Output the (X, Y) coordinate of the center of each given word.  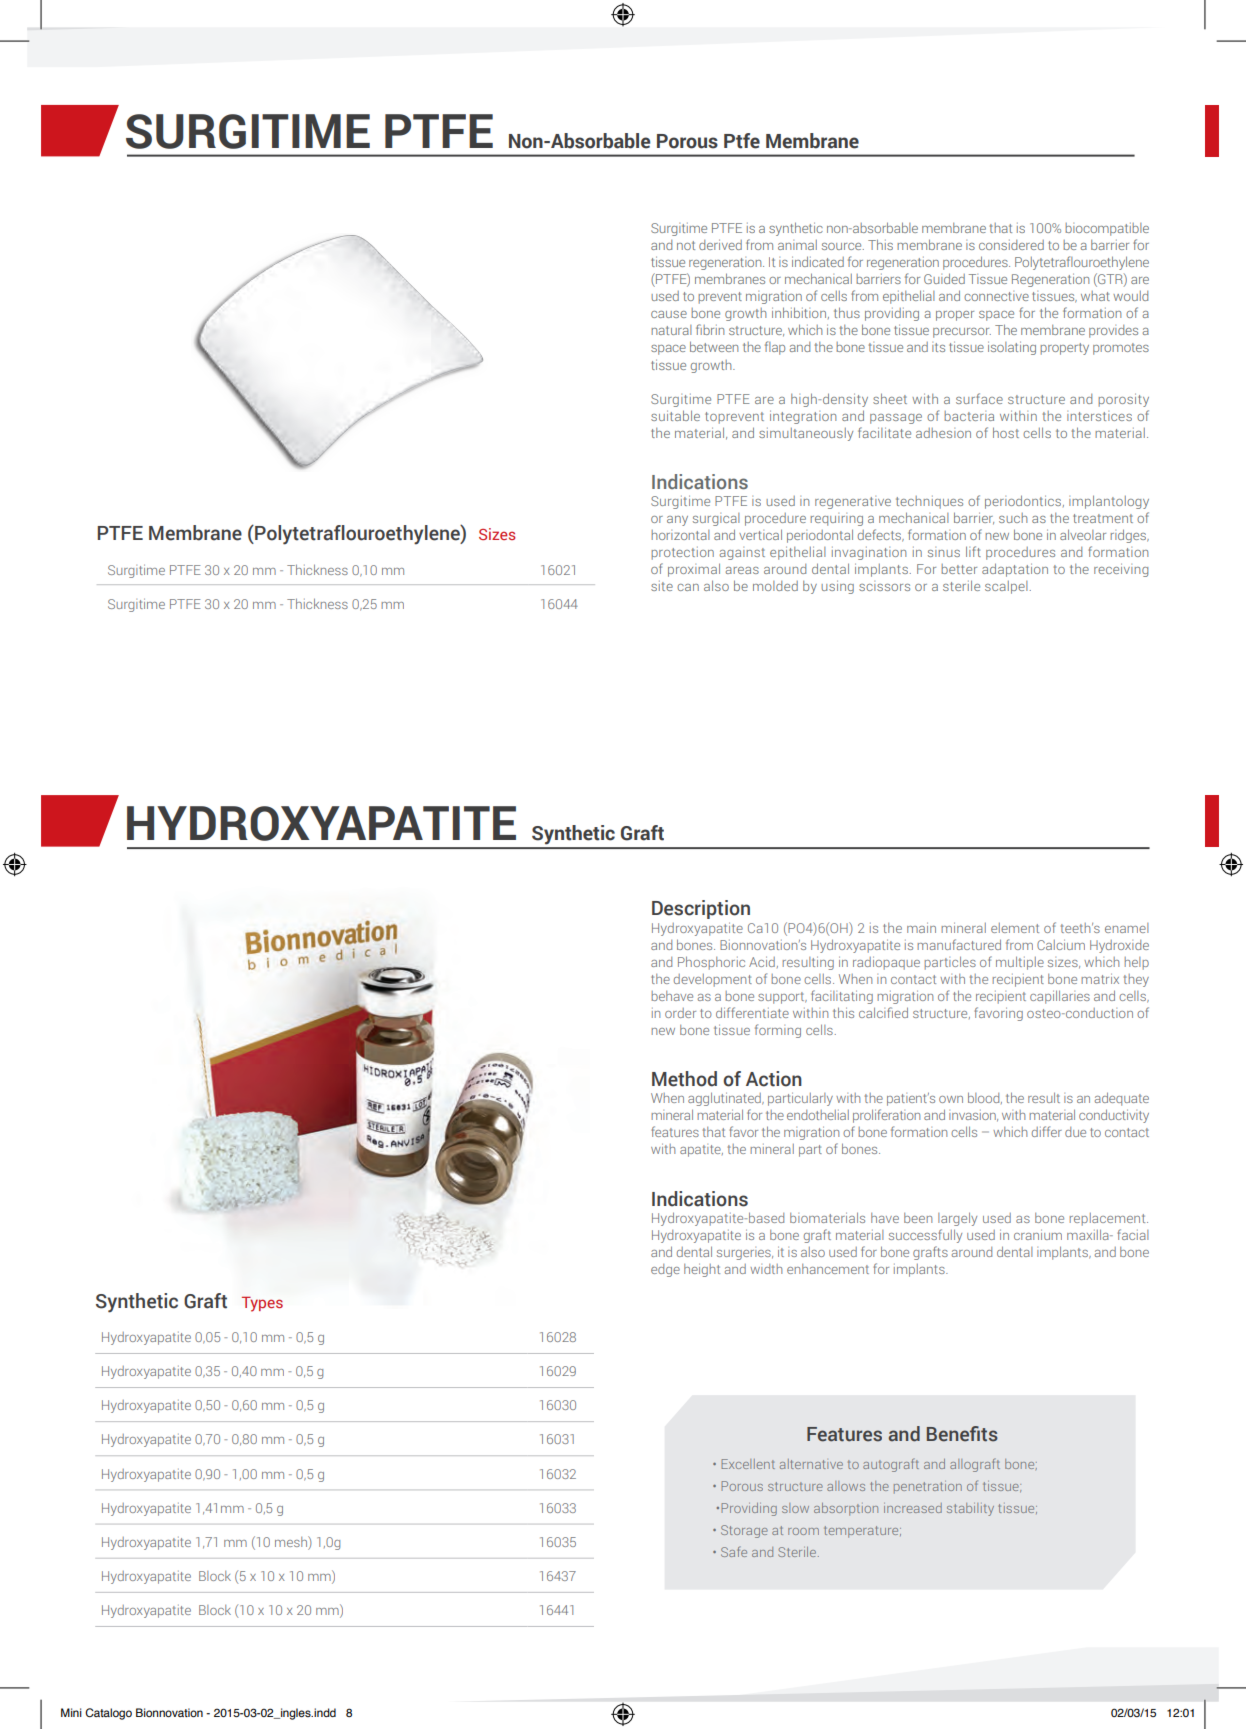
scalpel (1006, 587)
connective (996, 296)
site (662, 586)
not (686, 245)
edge (665, 1270)
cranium (1038, 1234)
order (680, 1013)
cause (669, 314)
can (688, 587)
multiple (1020, 963)
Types (262, 1304)
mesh (292, 1541)
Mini (71, 1712)
